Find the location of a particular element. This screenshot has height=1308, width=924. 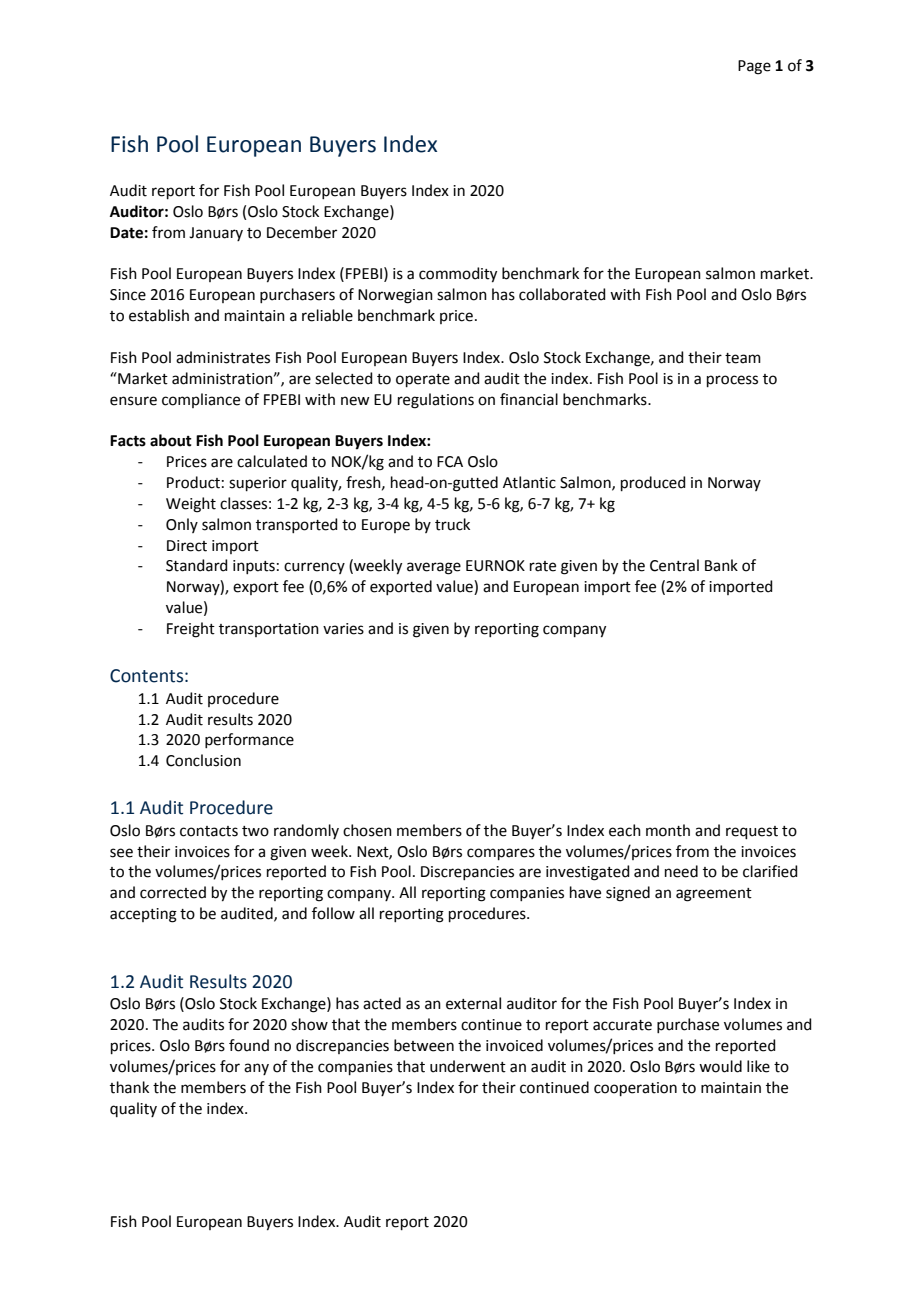

chosen is located at coordinates (367, 830).
